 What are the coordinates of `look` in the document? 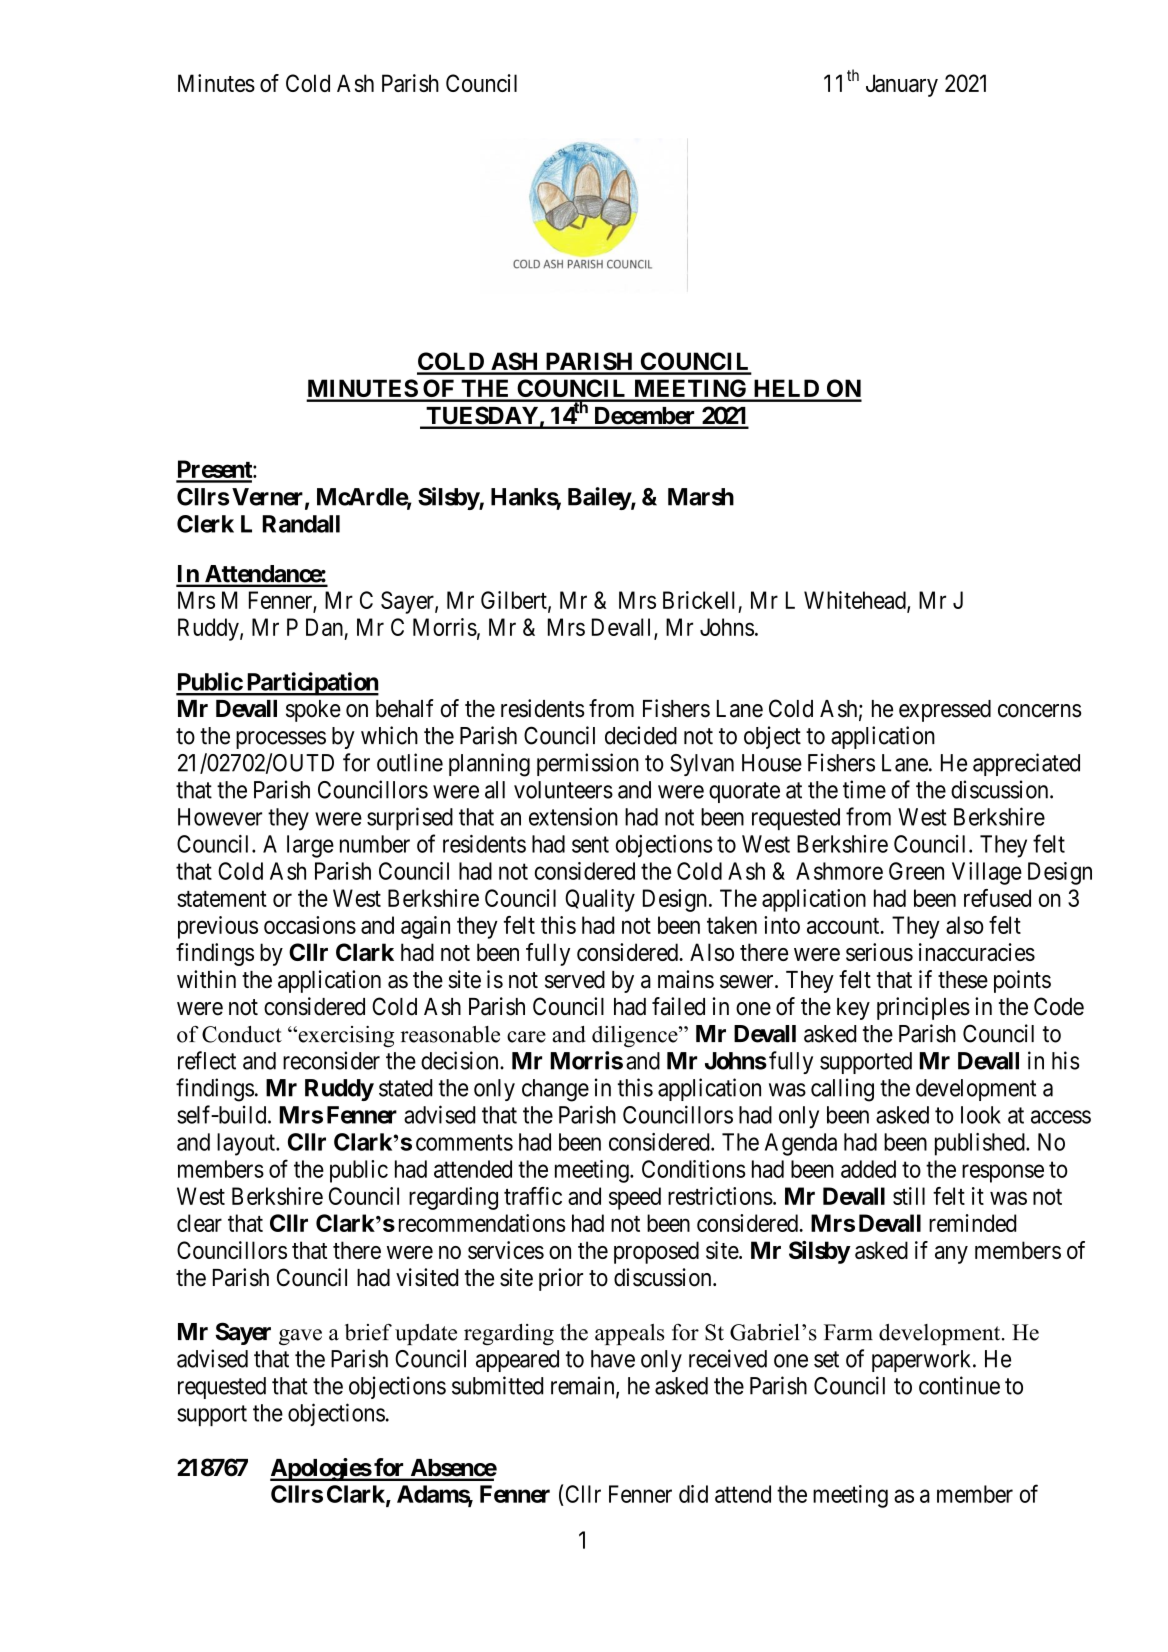 It's located at (981, 1115).
